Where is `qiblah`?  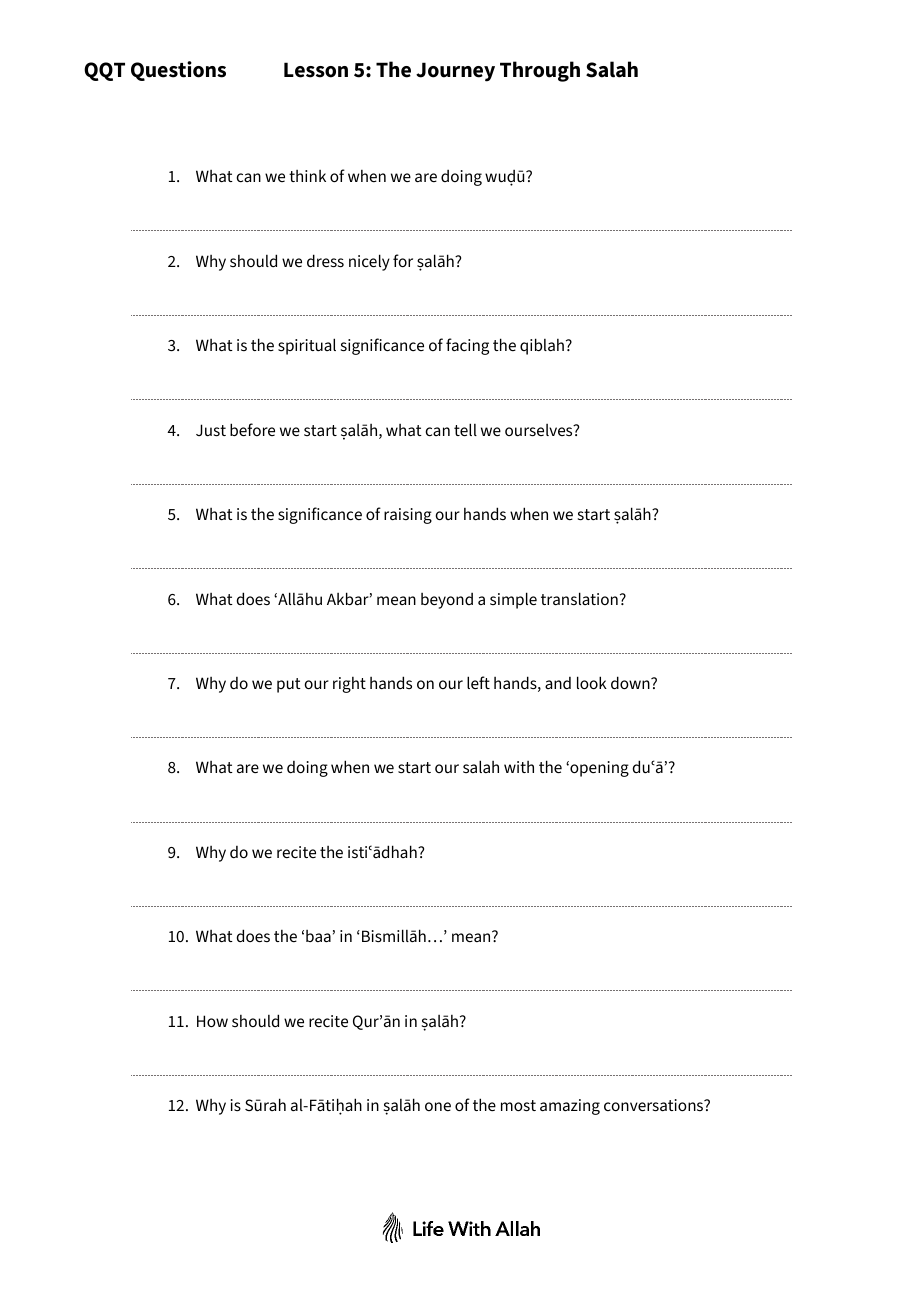
qiblah is located at coordinates (542, 346).
